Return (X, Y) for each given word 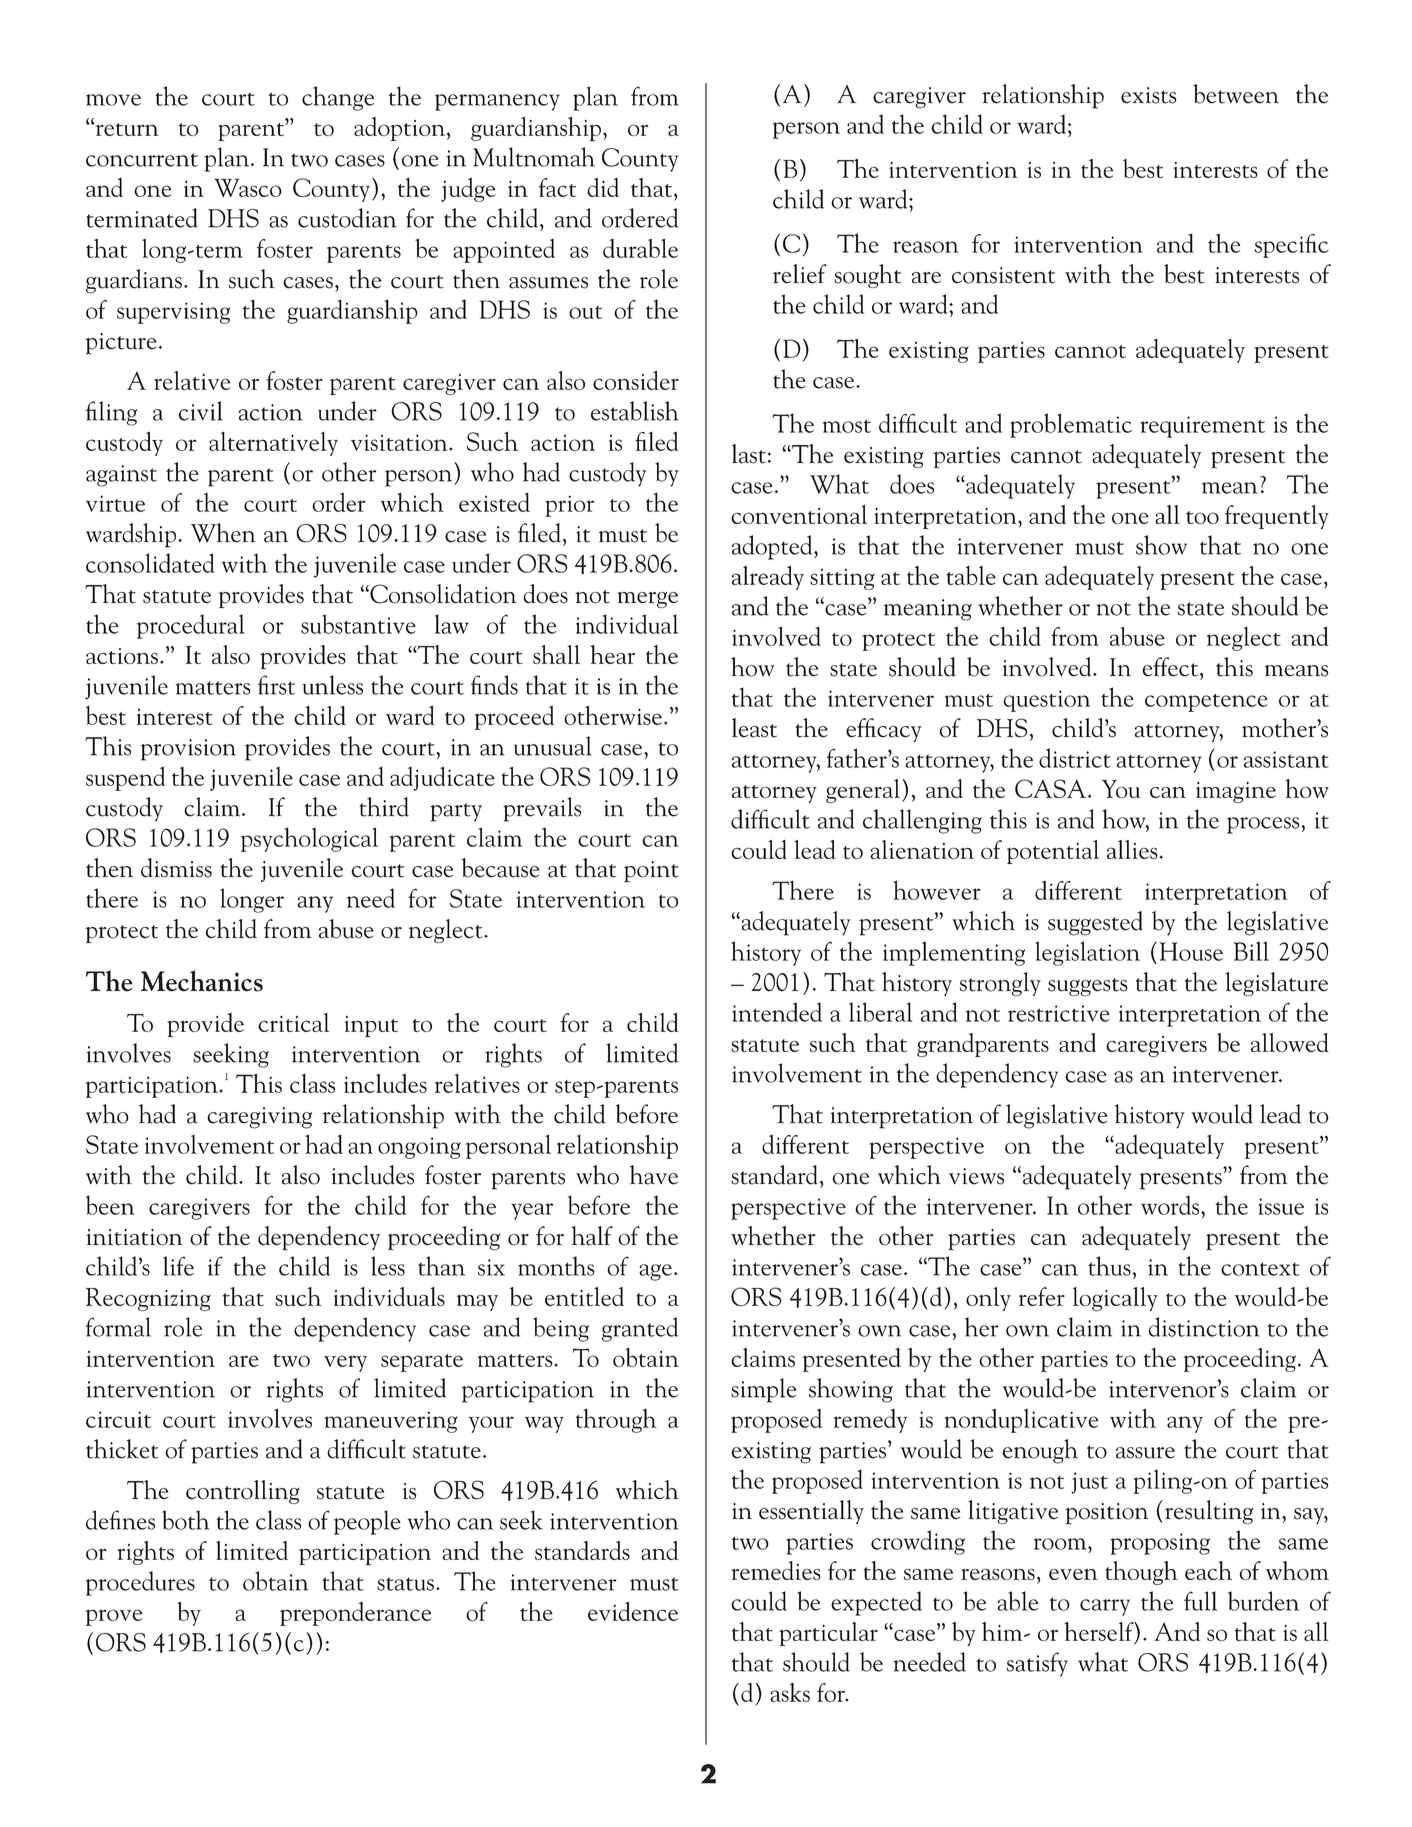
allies (1132, 849)
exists (1149, 95)
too (1202, 517)
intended (777, 1012)
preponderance (355, 1614)
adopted (773, 547)
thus (1109, 1266)
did (603, 187)
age (655, 1272)
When (223, 533)
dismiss (176, 868)
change (338, 98)
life (178, 1266)
